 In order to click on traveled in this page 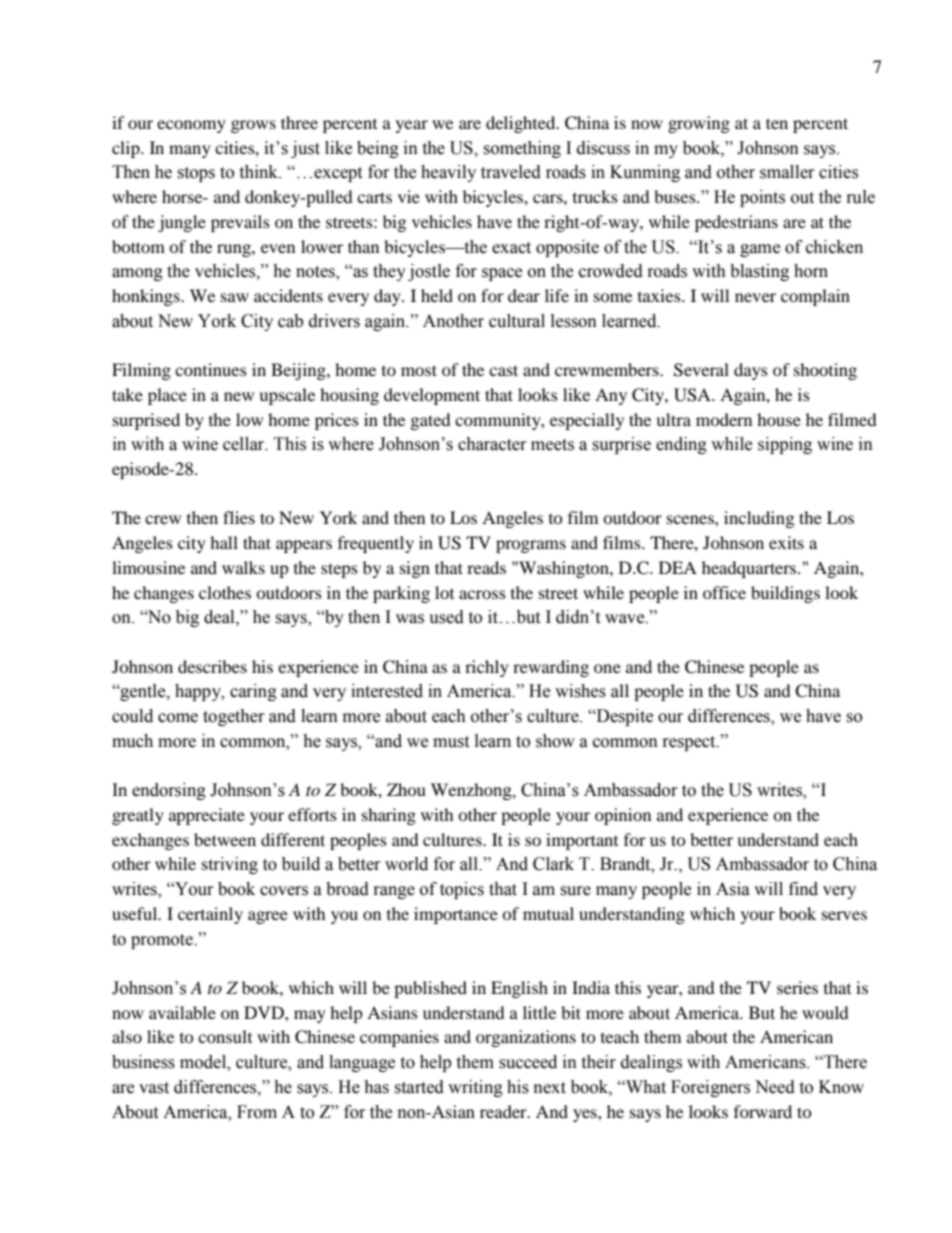, I will do `click(511, 172)`.
